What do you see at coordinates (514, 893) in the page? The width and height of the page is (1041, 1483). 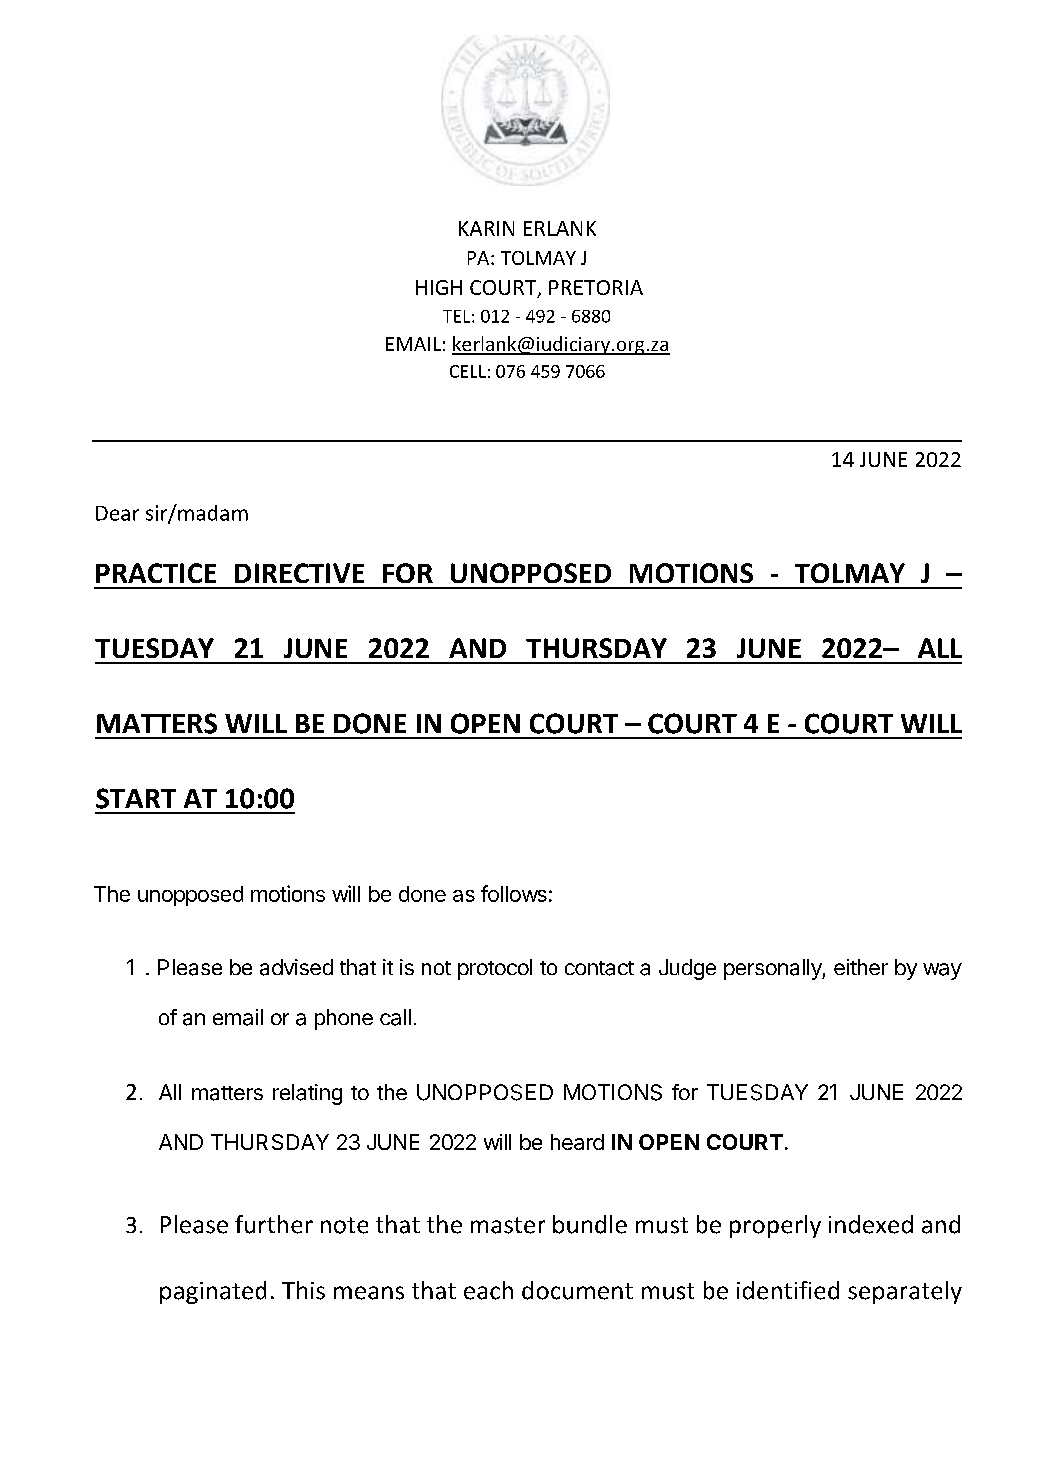 I see `follows` at bounding box center [514, 893].
